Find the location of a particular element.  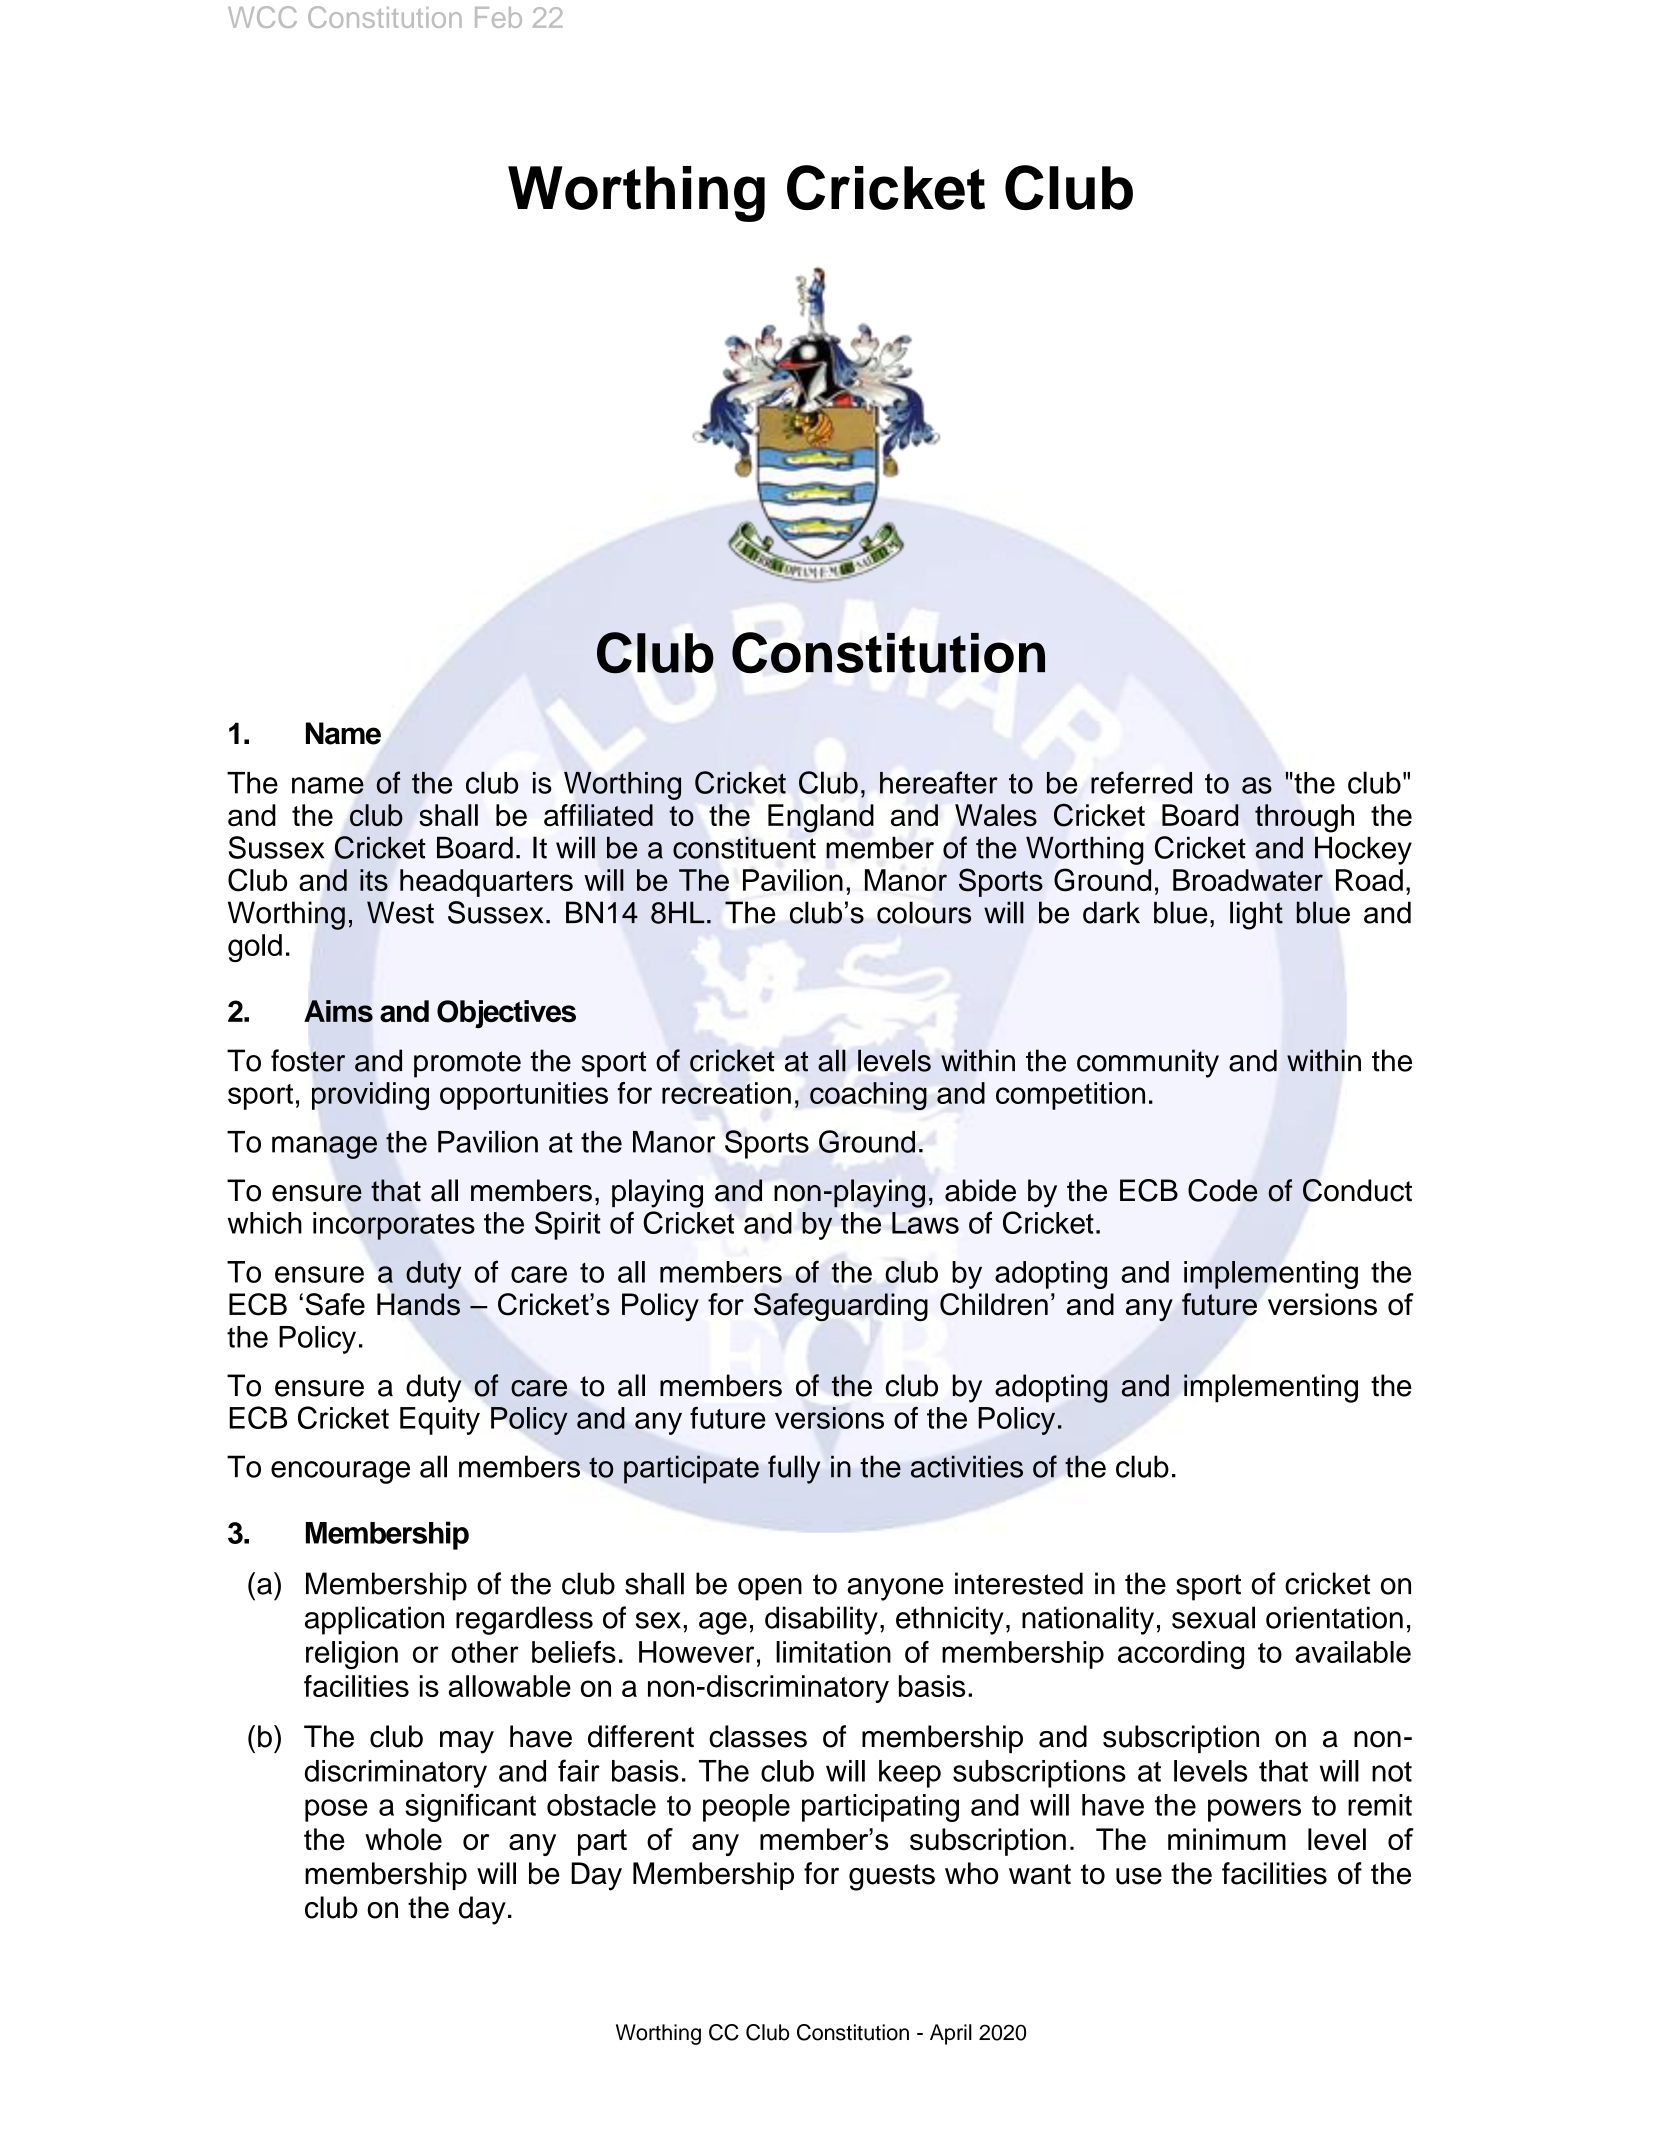

referred is located at coordinates (1141, 782).
